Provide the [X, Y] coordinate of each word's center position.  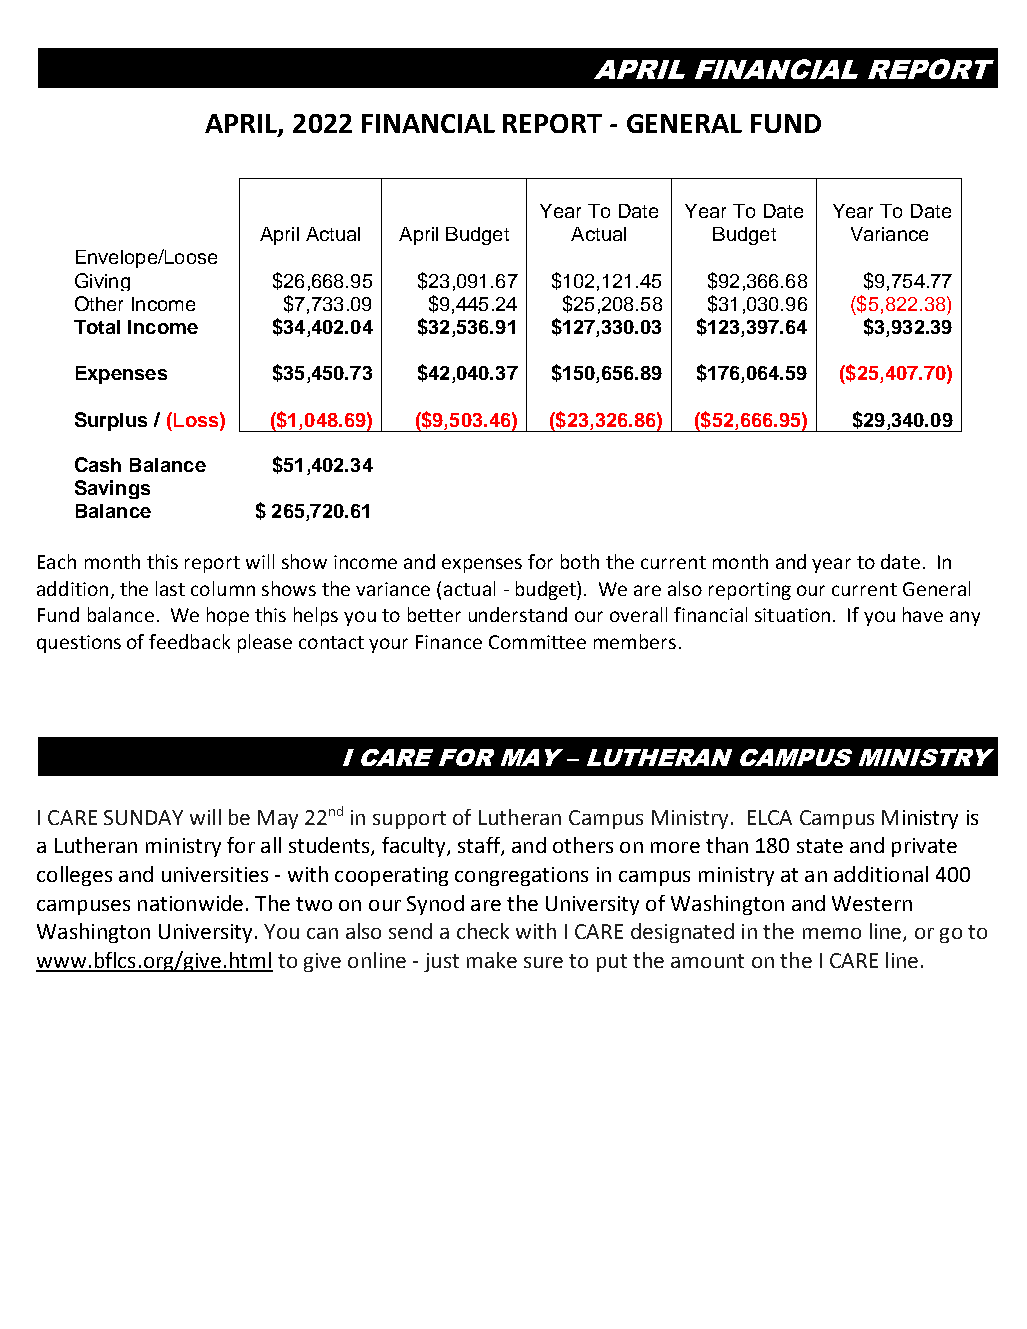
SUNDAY [143, 817]
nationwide [190, 903]
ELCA [770, 817]
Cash [98, 464]
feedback [189, 641]
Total [97, 327]
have [923, 614]
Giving [102, 282]
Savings [112, 489]
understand [518, 614]
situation [792, 615]
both [580, 561]
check [483, 931]
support [409, 820]
